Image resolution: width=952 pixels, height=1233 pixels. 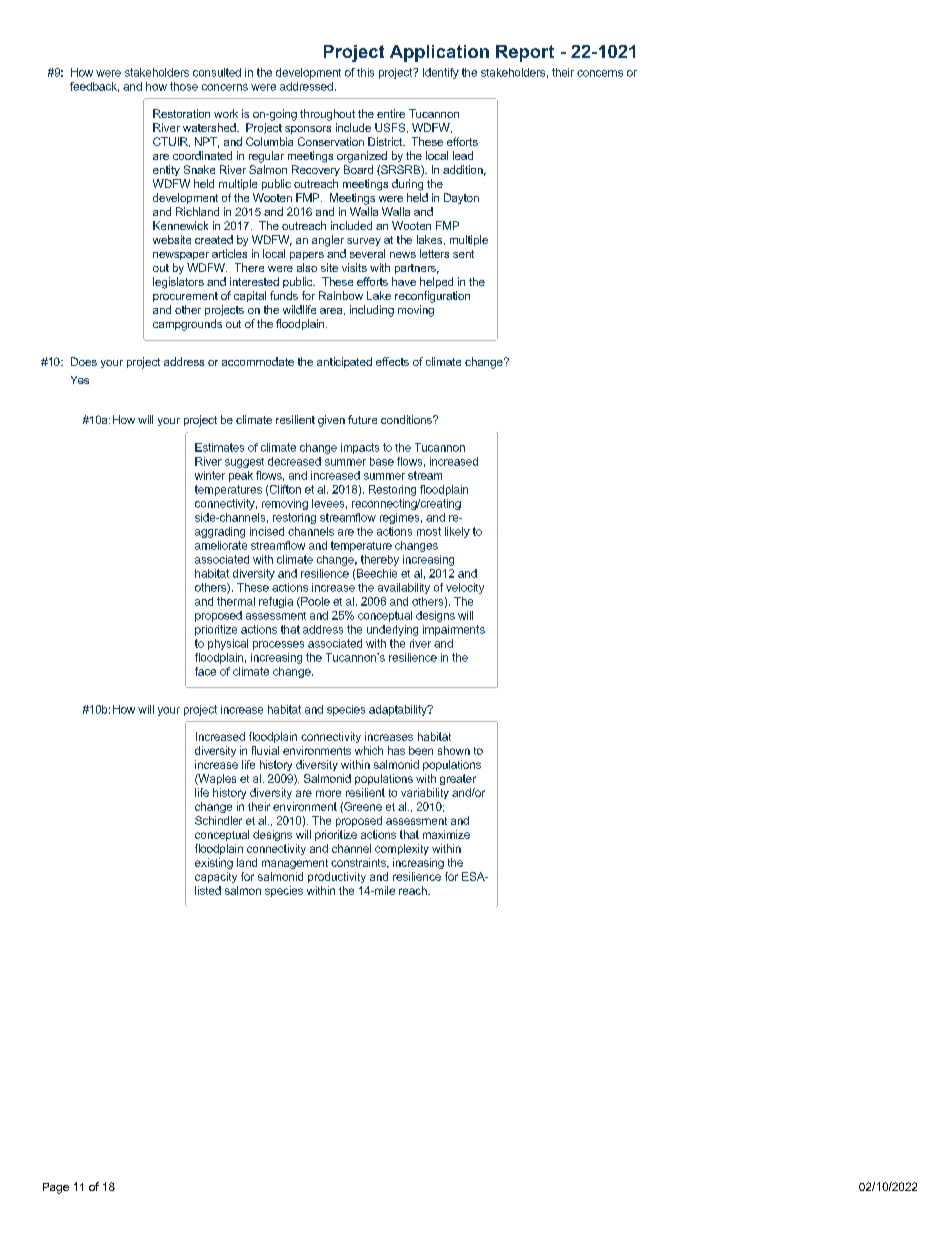 What do you see at coordinates (402, 849) in the page?
I see `complexity` at bounding box center [402, 849].
